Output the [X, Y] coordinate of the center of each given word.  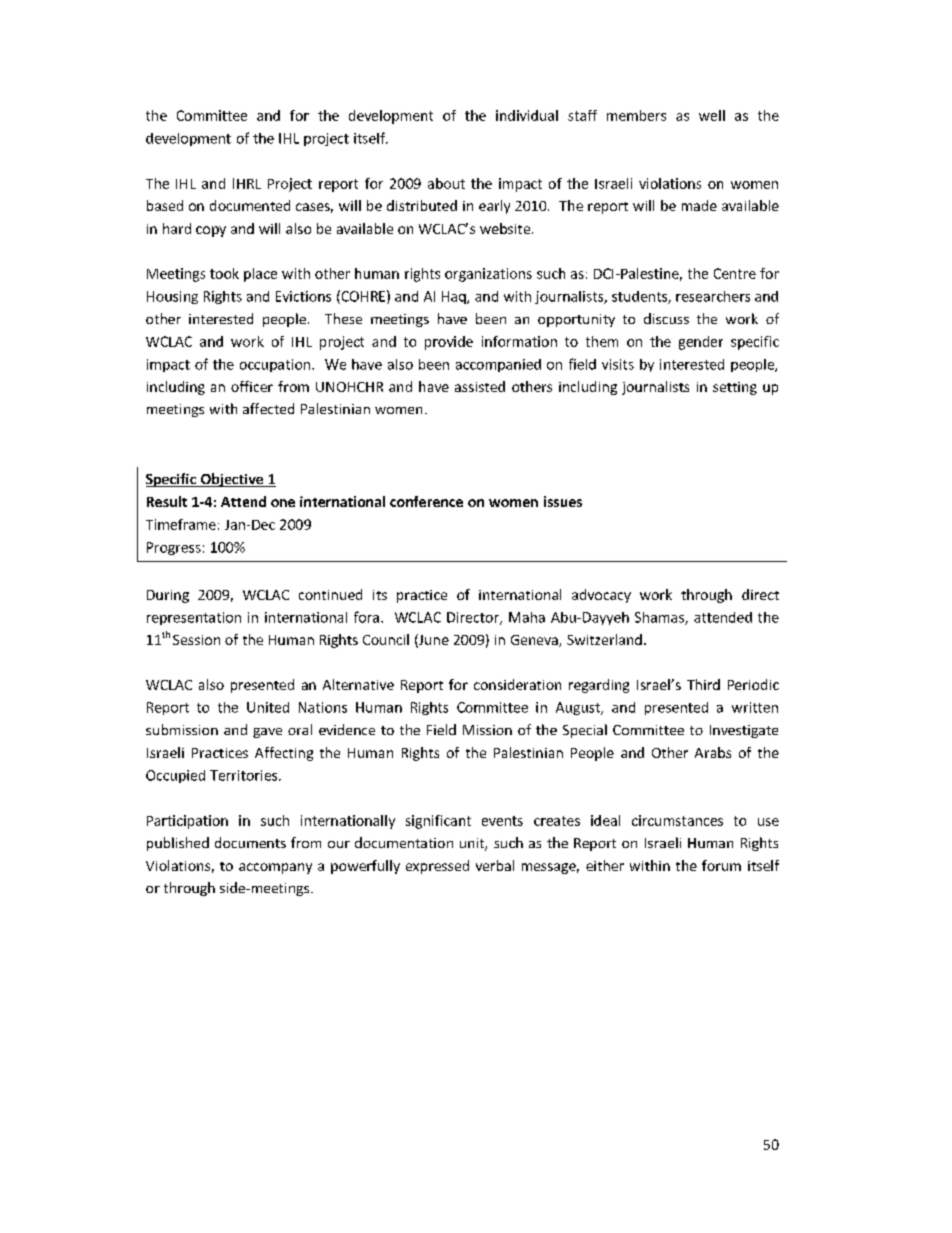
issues [563, 501]
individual [527, 115]
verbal [495, 865]
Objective [232, 480]
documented [250, 205]
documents [250, 842]
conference [426, 501]
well [712, 115]
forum [721, 865]
